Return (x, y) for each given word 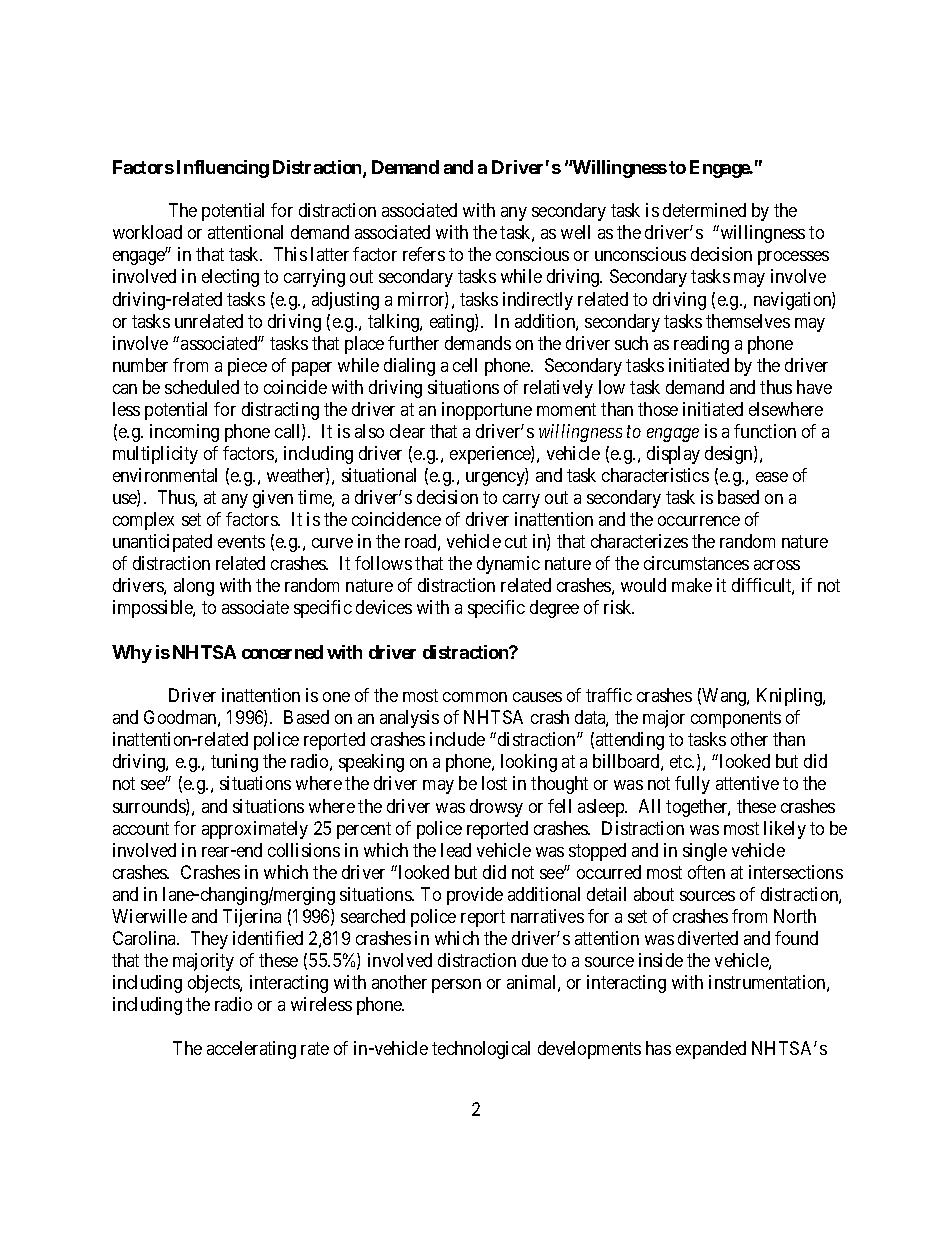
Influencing (223, 169)
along (194, 587)
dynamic (508, 565)
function (765, 431)
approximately (255, 830)
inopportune (487, 411)
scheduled (202, 387)
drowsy (496, 808)
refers (424, 254)
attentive (747, 783)
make (692, 585)
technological (481, 1050)
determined (704, 210)
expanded (711, 1050)
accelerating (251, 1050)
